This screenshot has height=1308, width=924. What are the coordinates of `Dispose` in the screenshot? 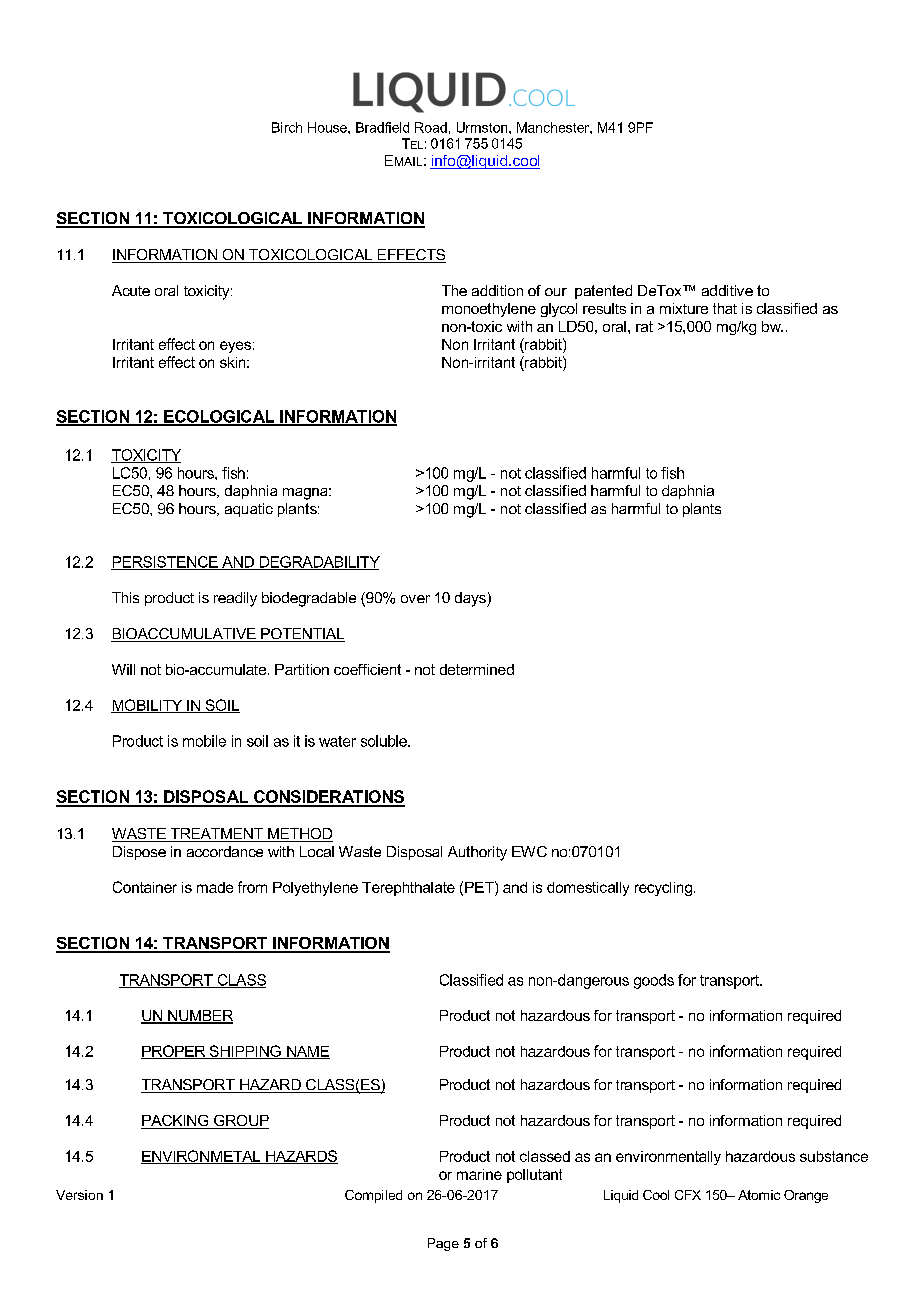 It's located at (139, 853).
